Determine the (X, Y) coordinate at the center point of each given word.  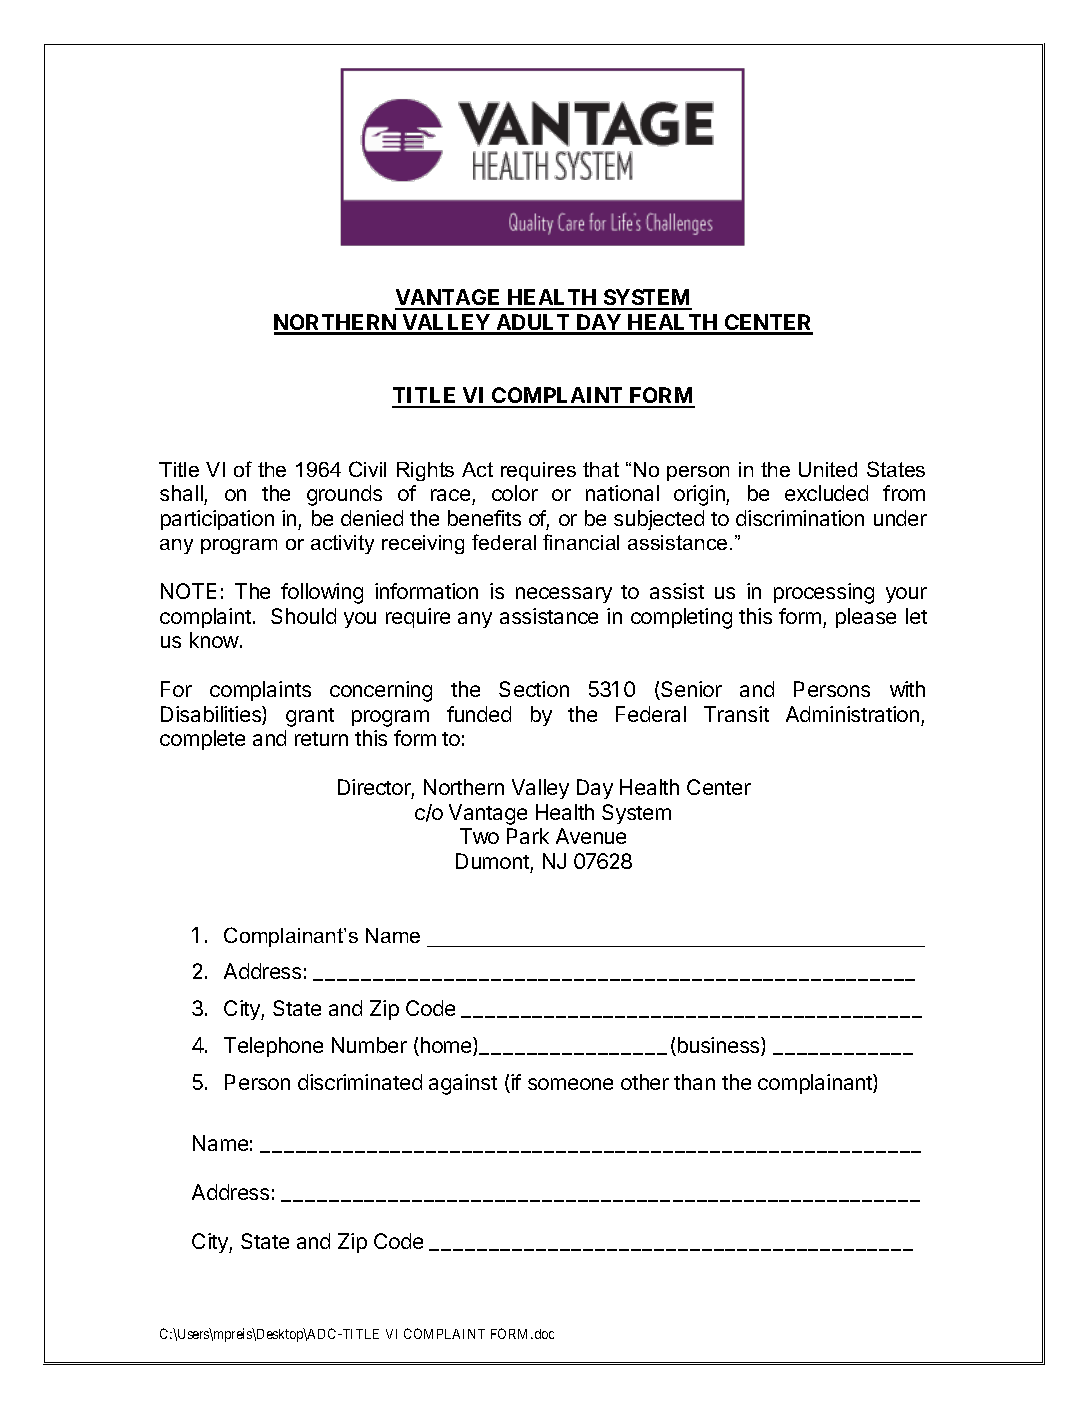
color (515, 493)
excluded (826, 493)
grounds (344, 495)
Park (528, 836)
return (321, 739)
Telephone (273, 1047)
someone (570, 1084)
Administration (852, 714)
